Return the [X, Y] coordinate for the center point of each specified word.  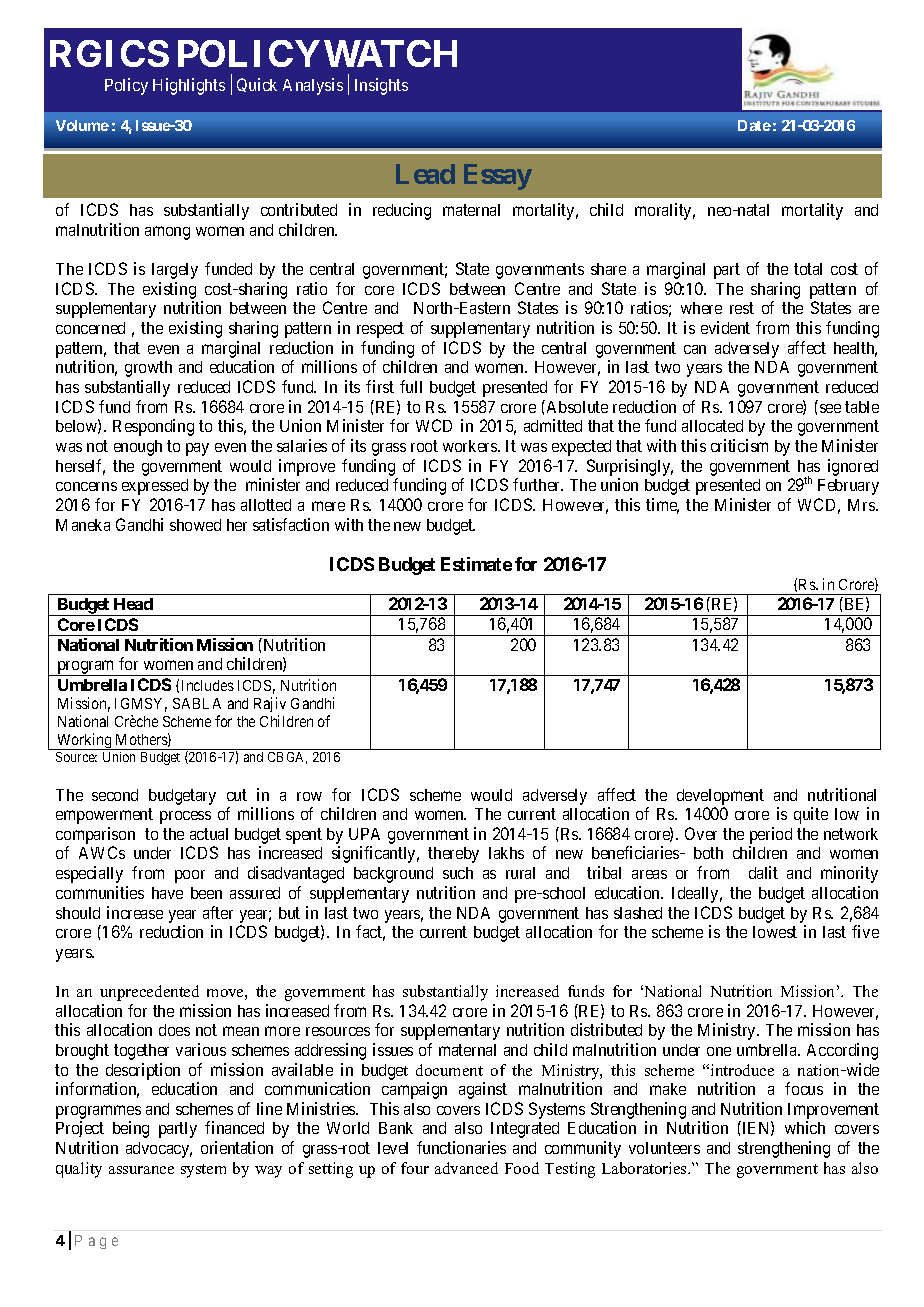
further [538, 484]
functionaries [461, 1147]
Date [754, 125]
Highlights [189, 86]
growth [148, 369]
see [830, 408]
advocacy [159, 1150]
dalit [763, 872]
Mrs [862, 505]
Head [133, 604]
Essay [498, 177]
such [458, 873]
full [411, 386]
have [167, 893]
